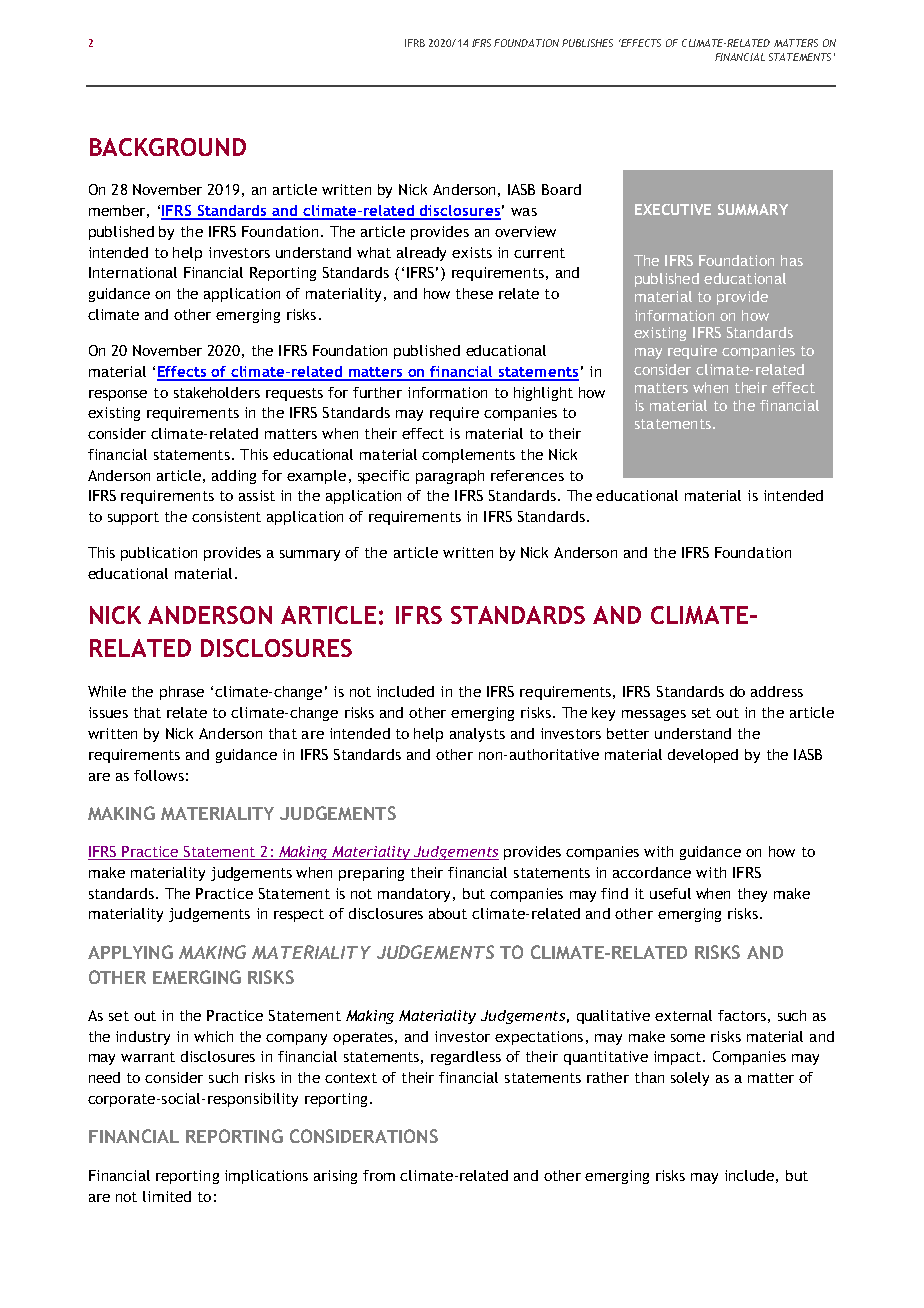  I want to click on APPLYING, so click(130, 952).
